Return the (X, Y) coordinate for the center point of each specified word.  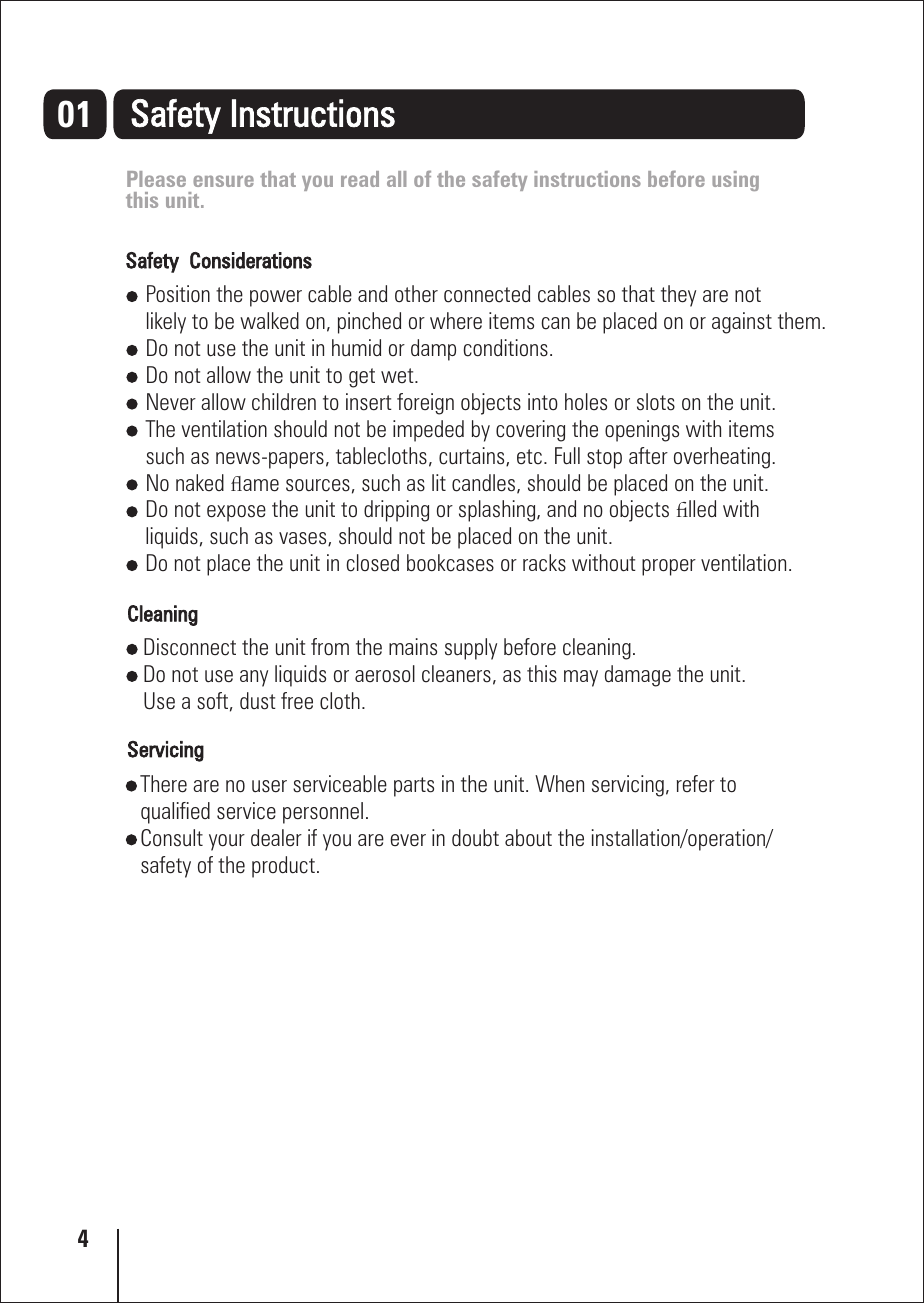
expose (236, 513)
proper (669, 567)
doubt (475, 838)
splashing (498, 511)
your (227, 842)
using (735, 181)
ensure (223, 181)
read (360, 179)
